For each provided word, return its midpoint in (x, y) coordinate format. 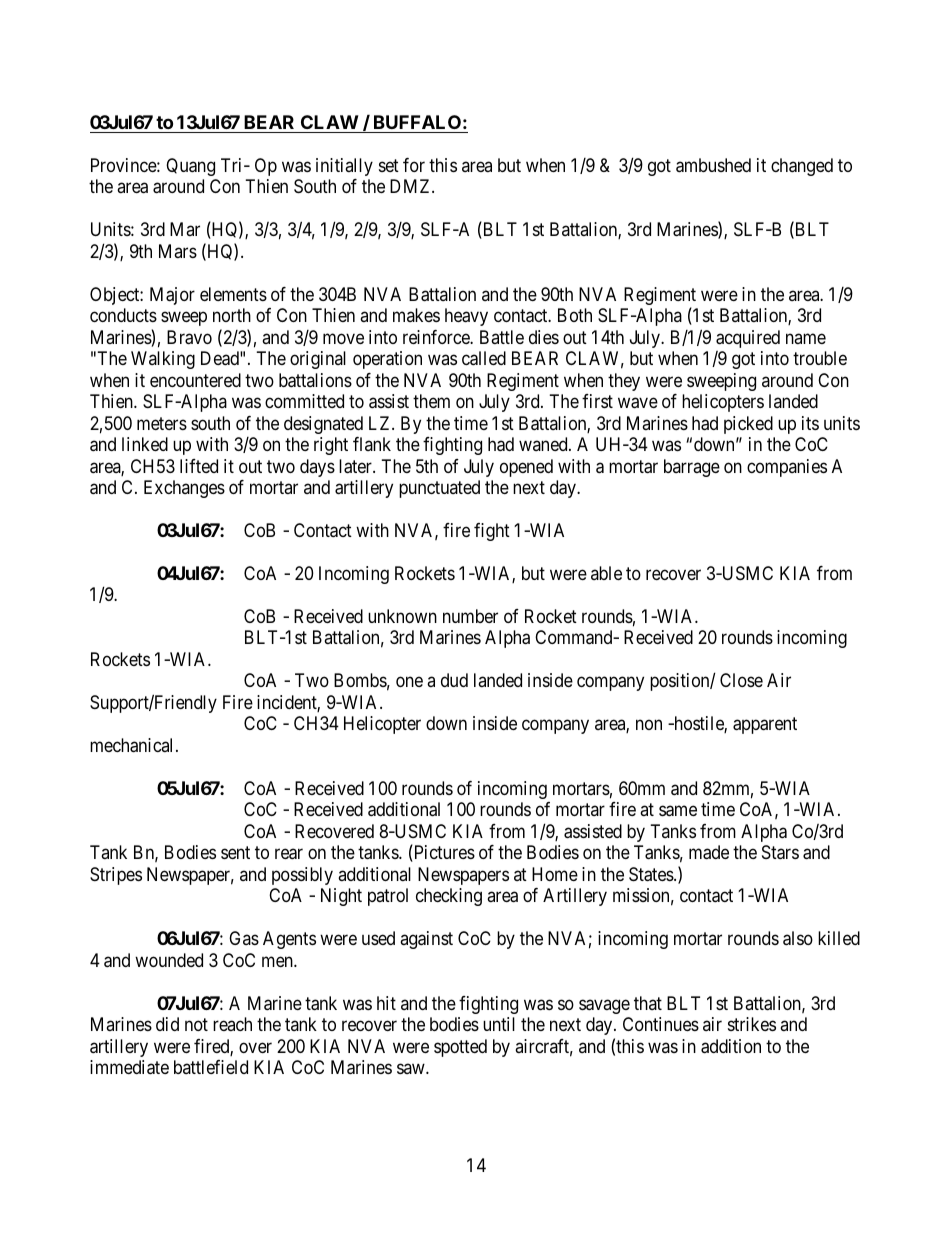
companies (787, 468)
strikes (752, 1024)
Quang (190, 167)
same (678, 811)
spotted (460, 1048)
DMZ (411, 186)
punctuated (439, 489)
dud (454, 680)
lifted (199, 466)
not (196, 1024)
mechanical (133, 745)
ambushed (713, 165)
